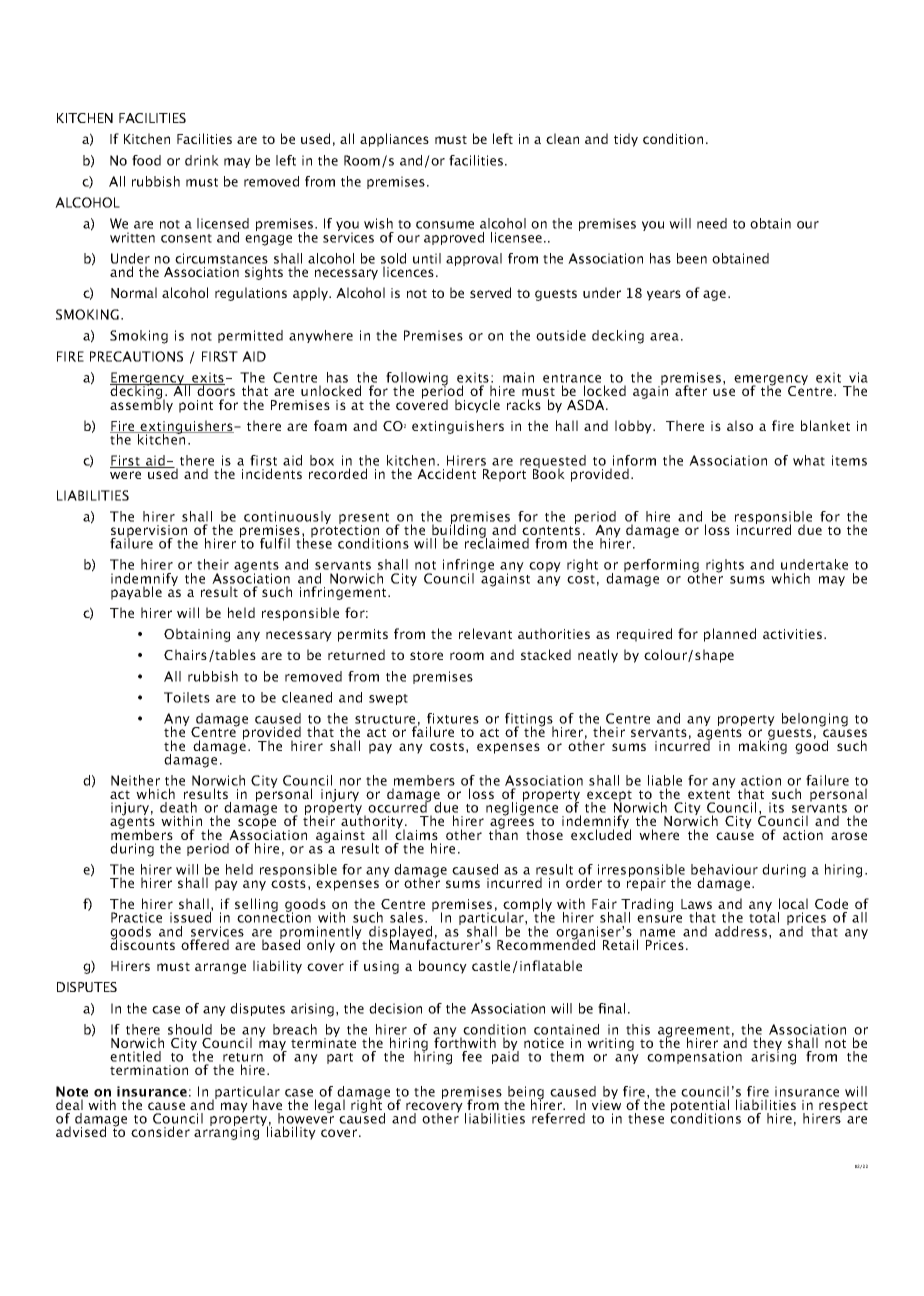 This screenshot has height=1296, width=924. What do you see at coordinates (141, 405) in the screenshot?
I see `assembly` at bounding box center [141, 405].
